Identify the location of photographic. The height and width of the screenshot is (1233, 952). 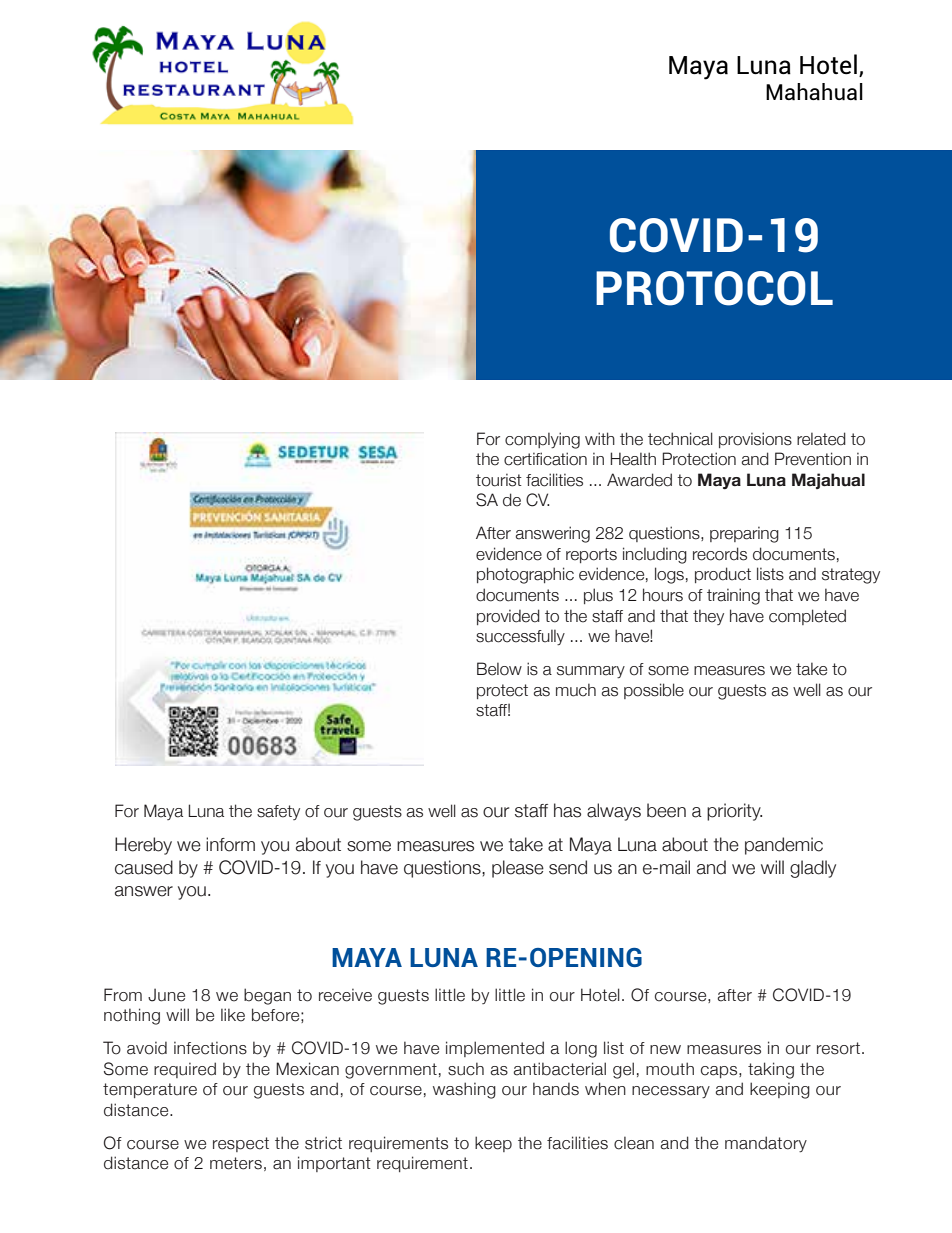
(525, 575).
